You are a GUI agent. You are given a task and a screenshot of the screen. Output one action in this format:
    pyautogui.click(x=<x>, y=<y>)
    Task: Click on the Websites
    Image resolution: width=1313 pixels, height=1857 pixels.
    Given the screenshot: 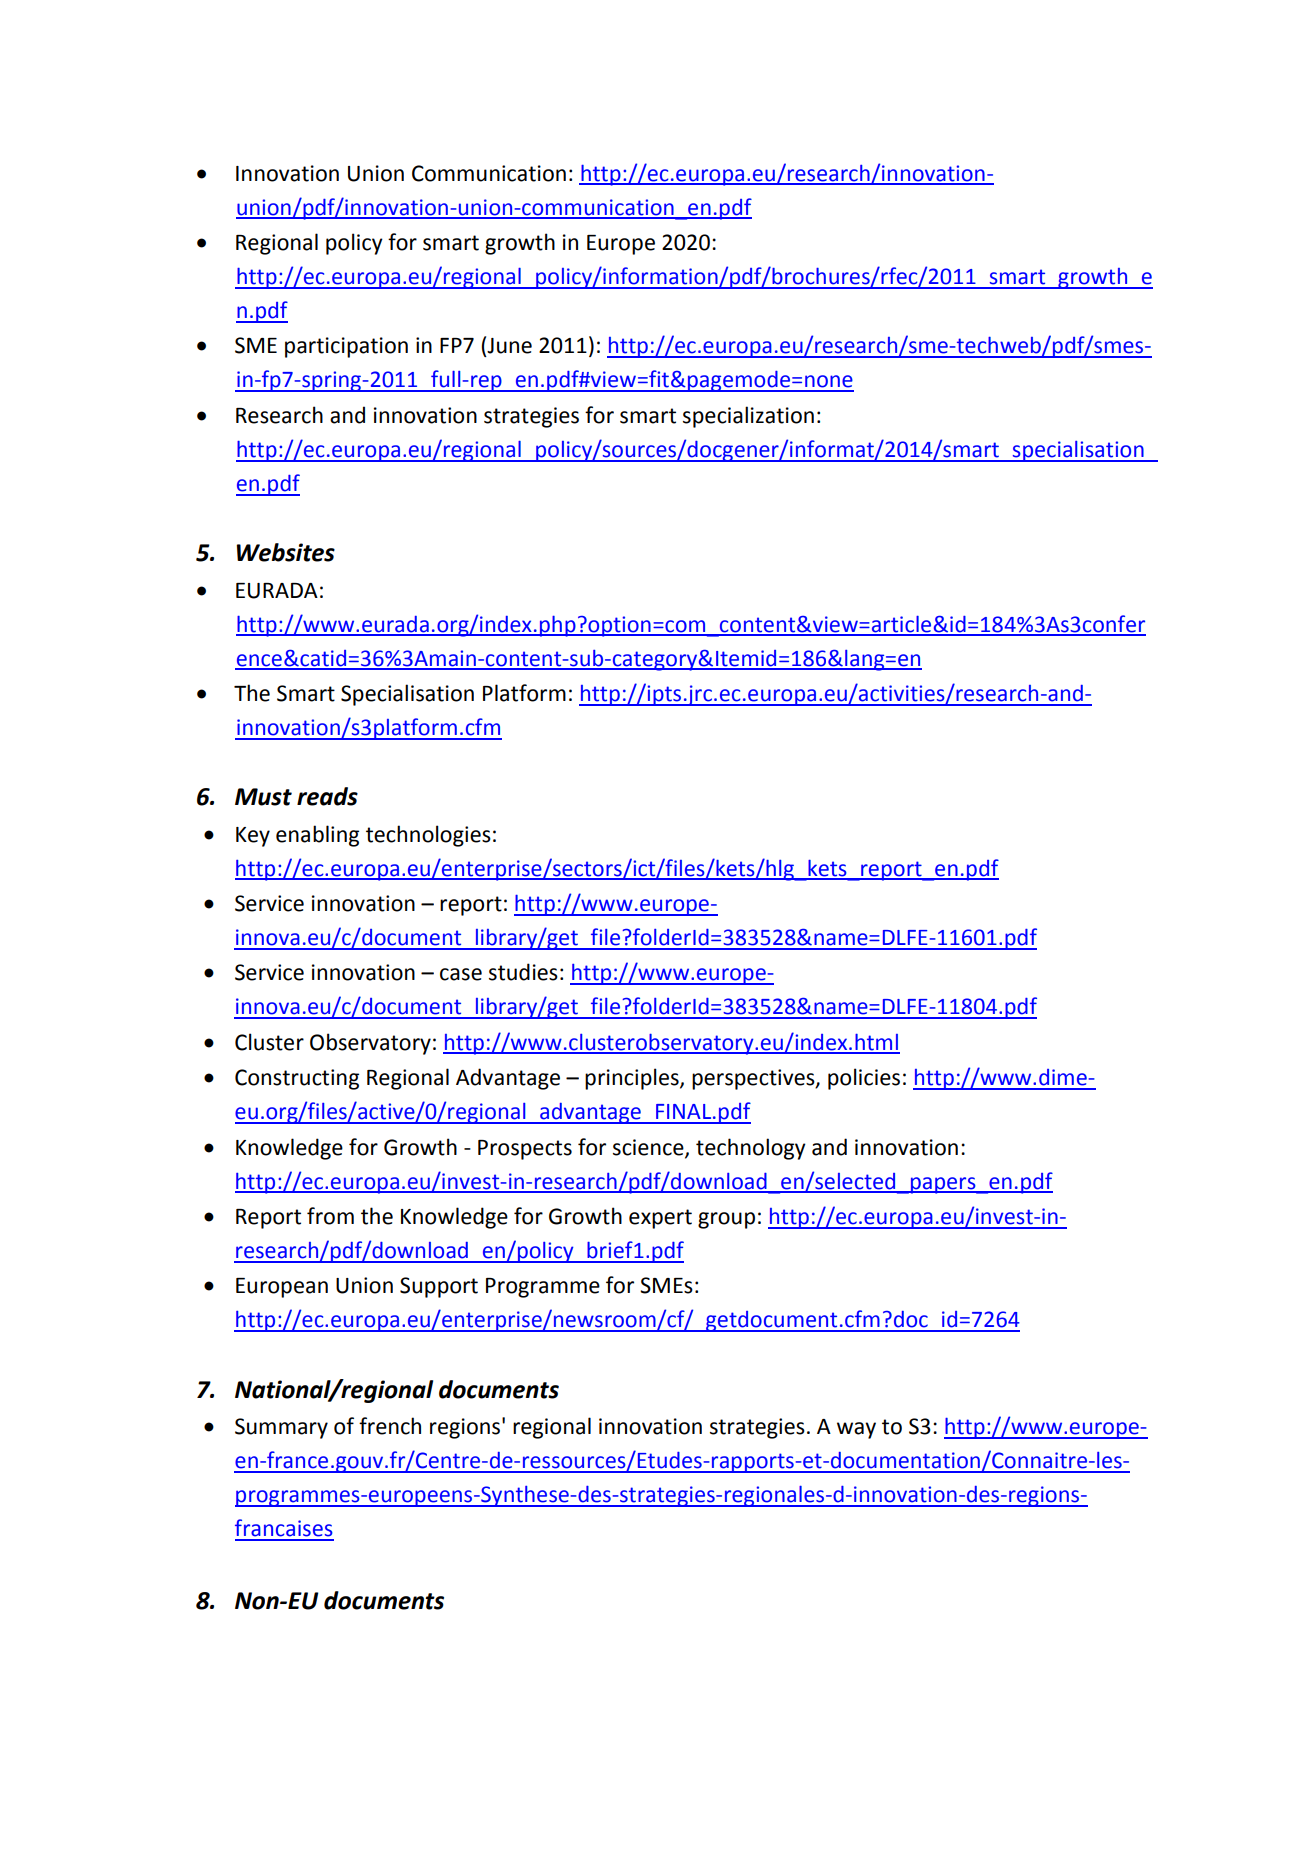 What is the action you would take?
    pyautogui.click(x=285, y=552)
